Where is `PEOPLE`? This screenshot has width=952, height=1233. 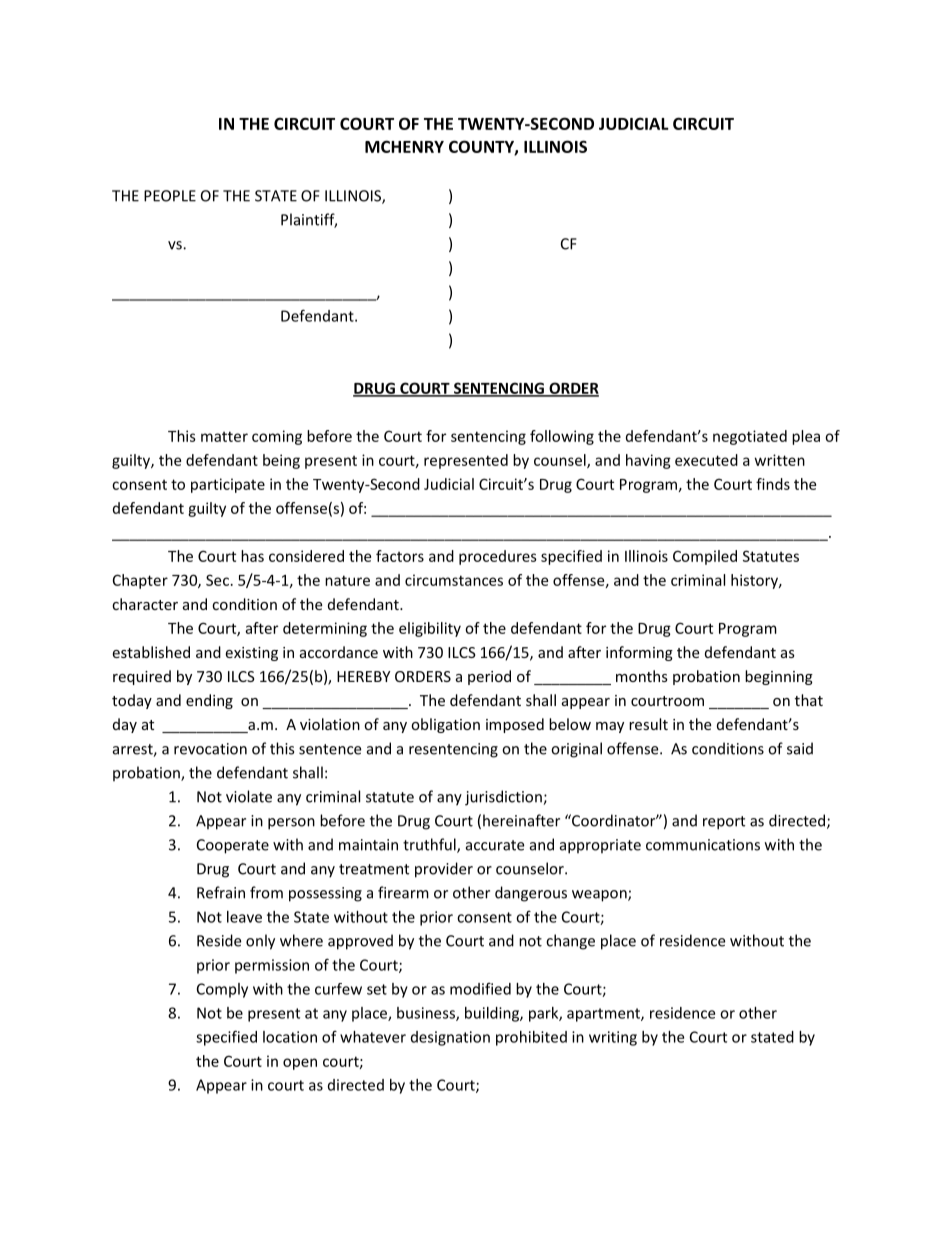 PEOPLE is located at coordinates (170, 196).
